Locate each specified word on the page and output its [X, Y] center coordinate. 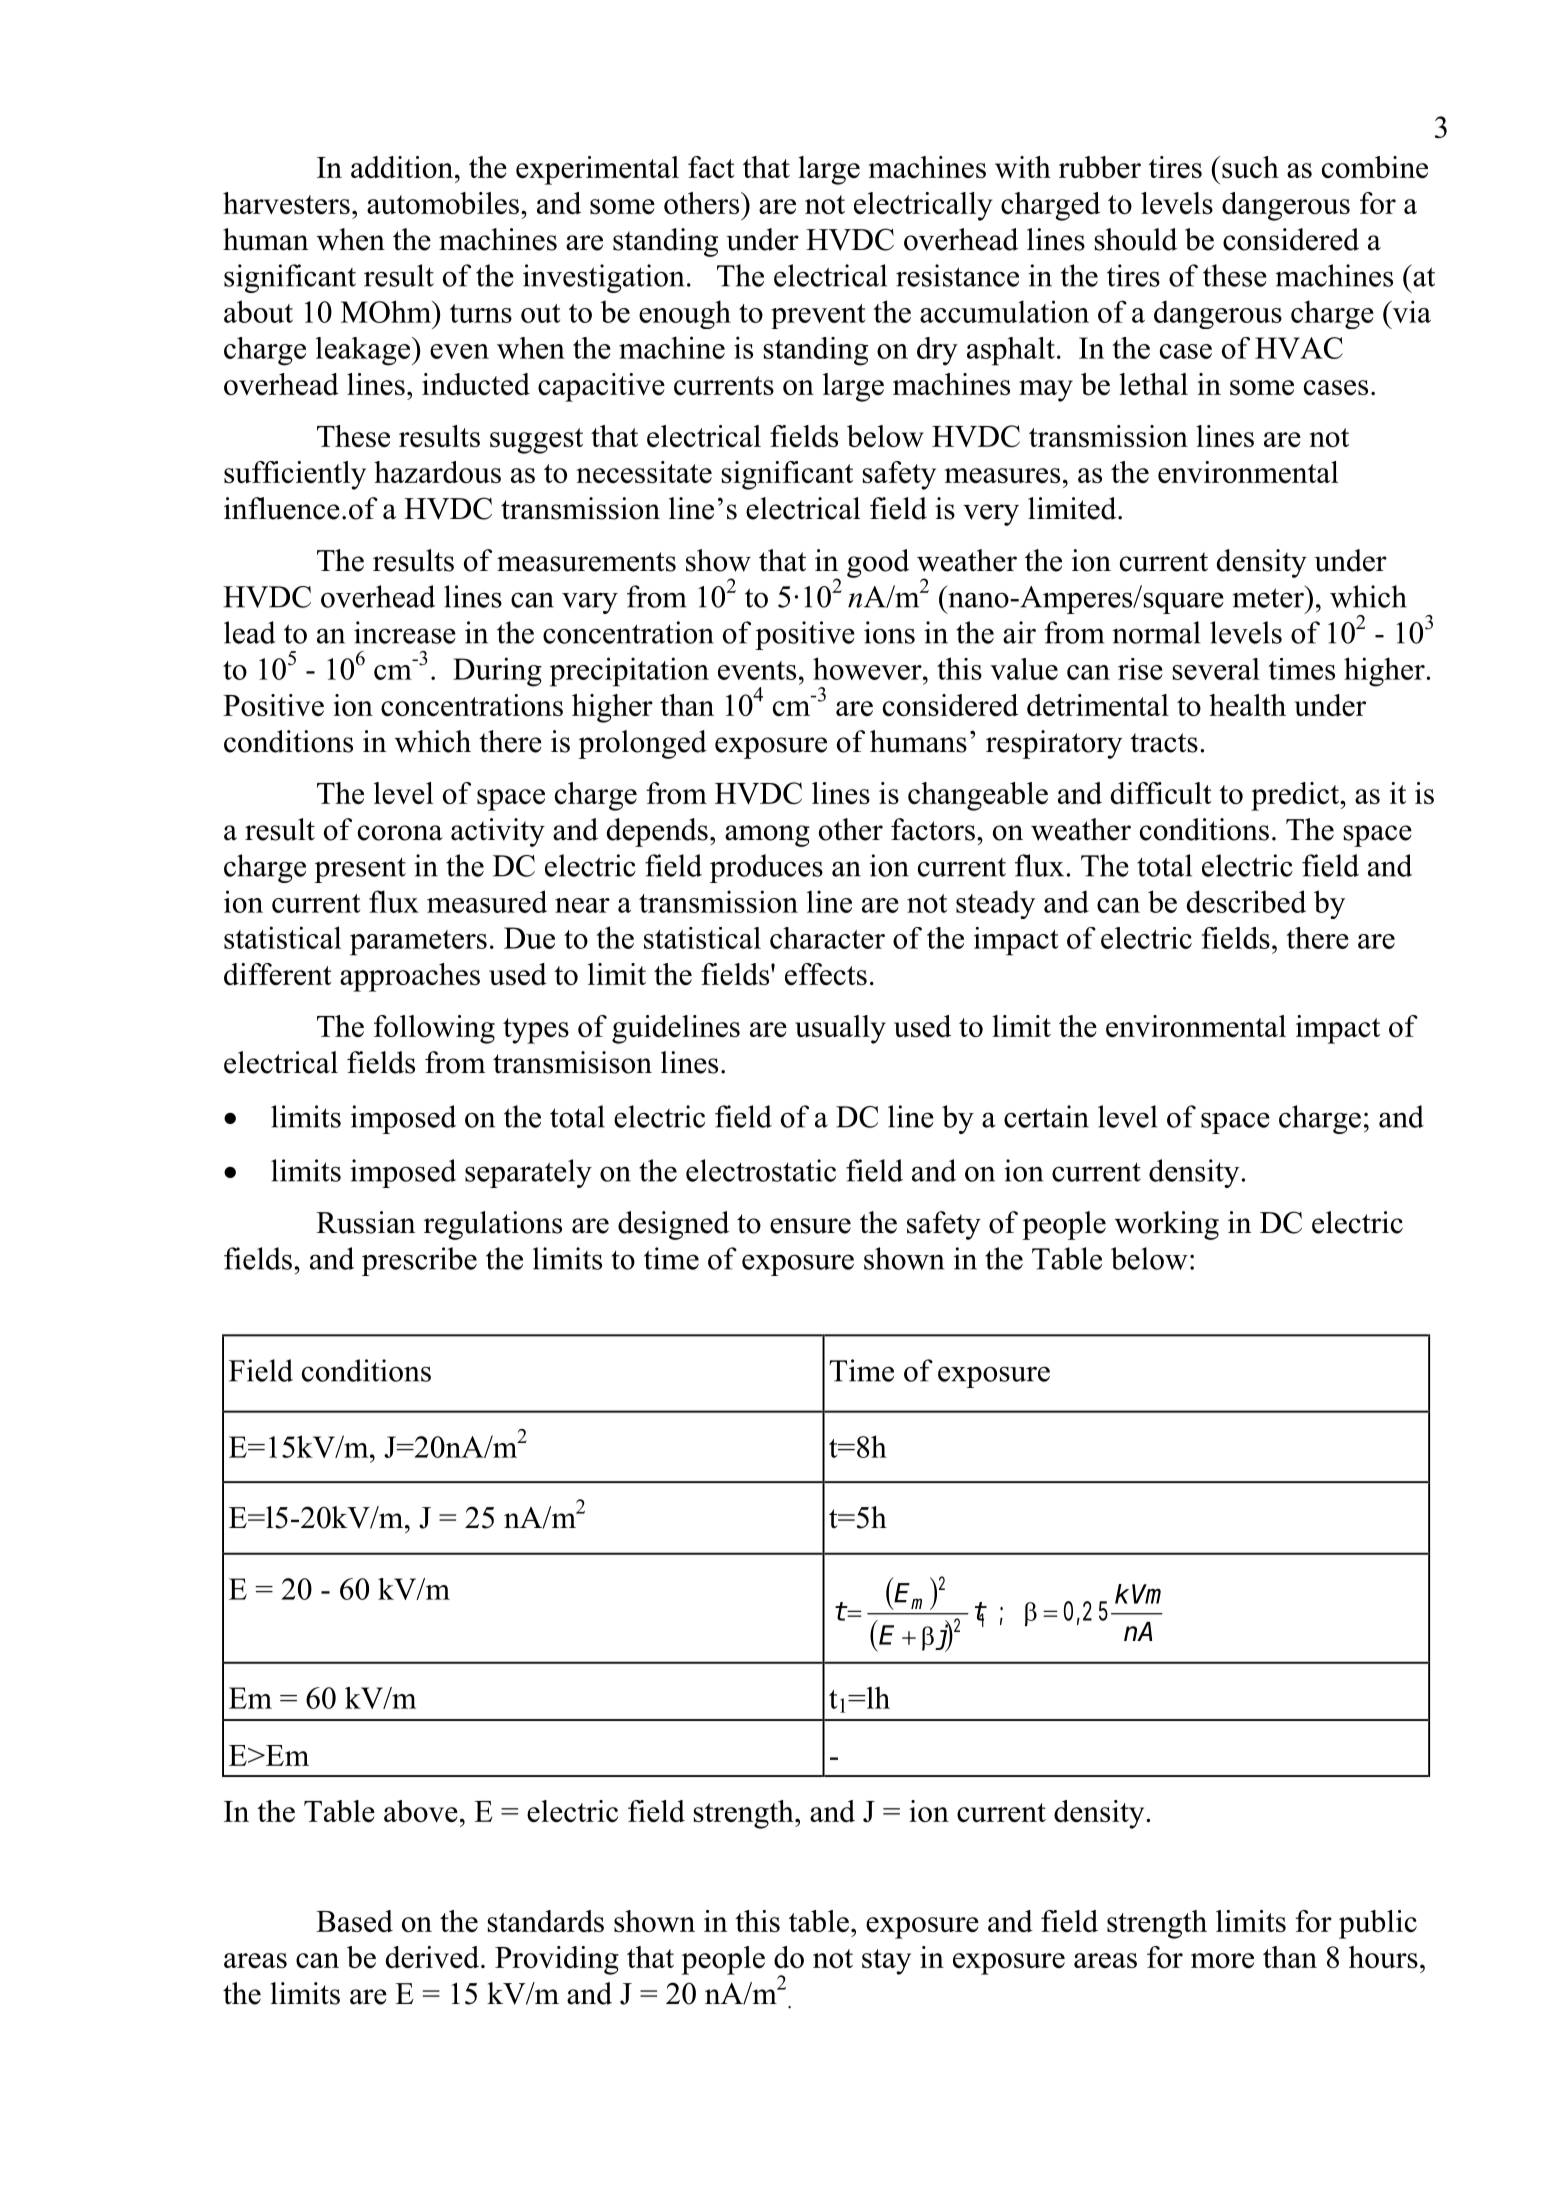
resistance [957, 275]
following [434, 1029]
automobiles [443, 203]
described [1246, 901]
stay [886, 1962]
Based [354, 1921]
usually [840, 1029]
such [1250, 167]
